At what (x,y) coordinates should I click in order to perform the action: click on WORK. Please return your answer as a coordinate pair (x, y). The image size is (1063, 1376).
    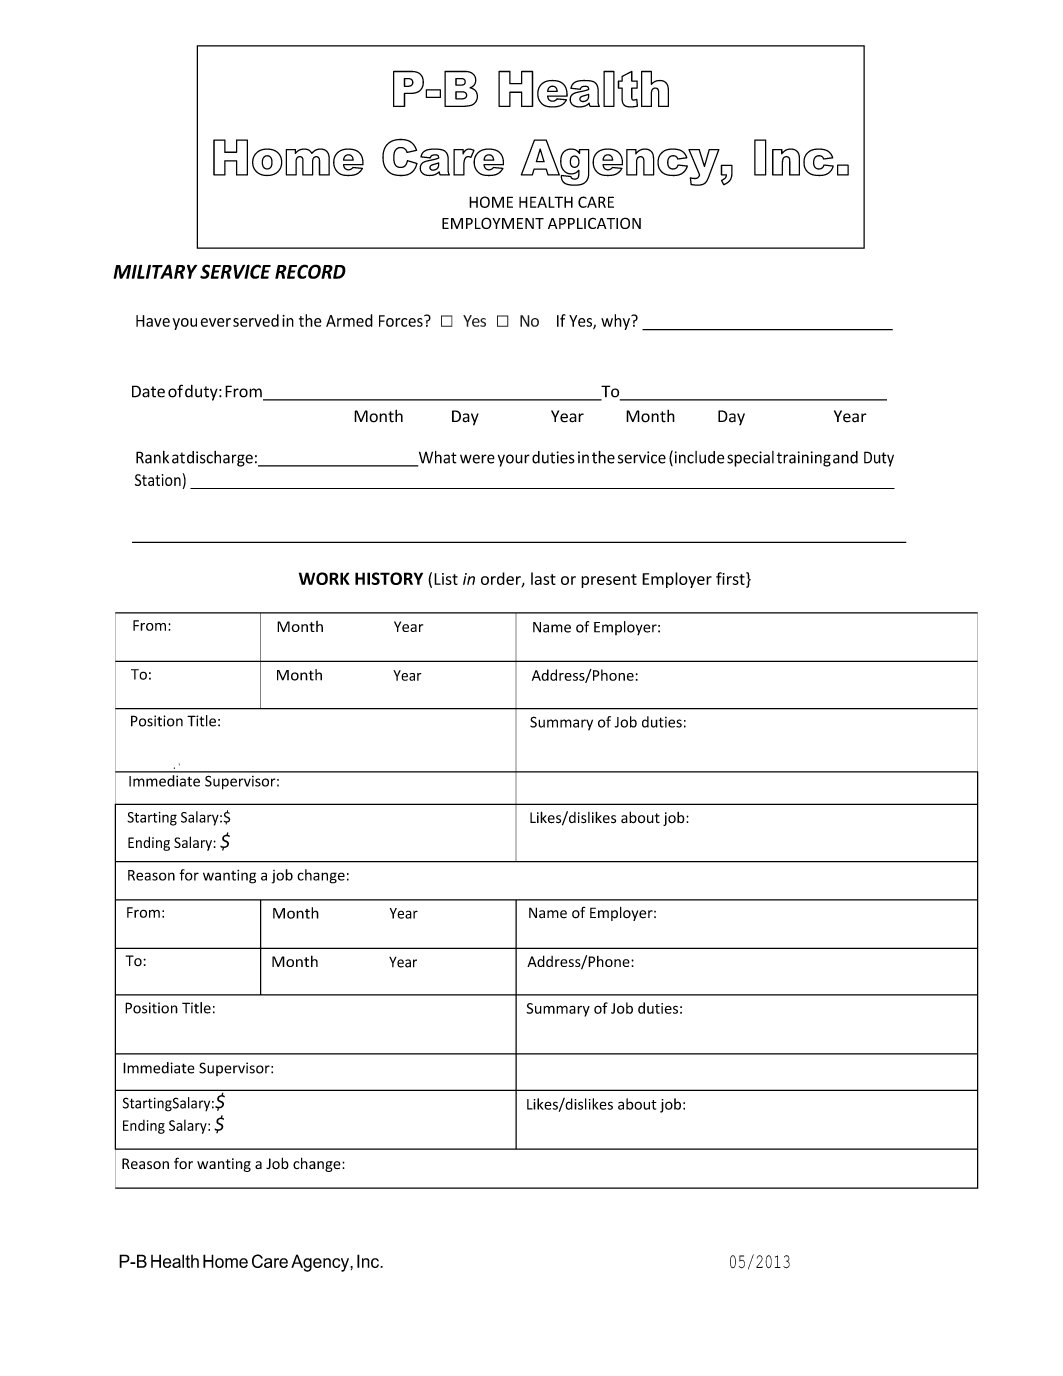
    Looking at the image, I should click on (324, 578).
